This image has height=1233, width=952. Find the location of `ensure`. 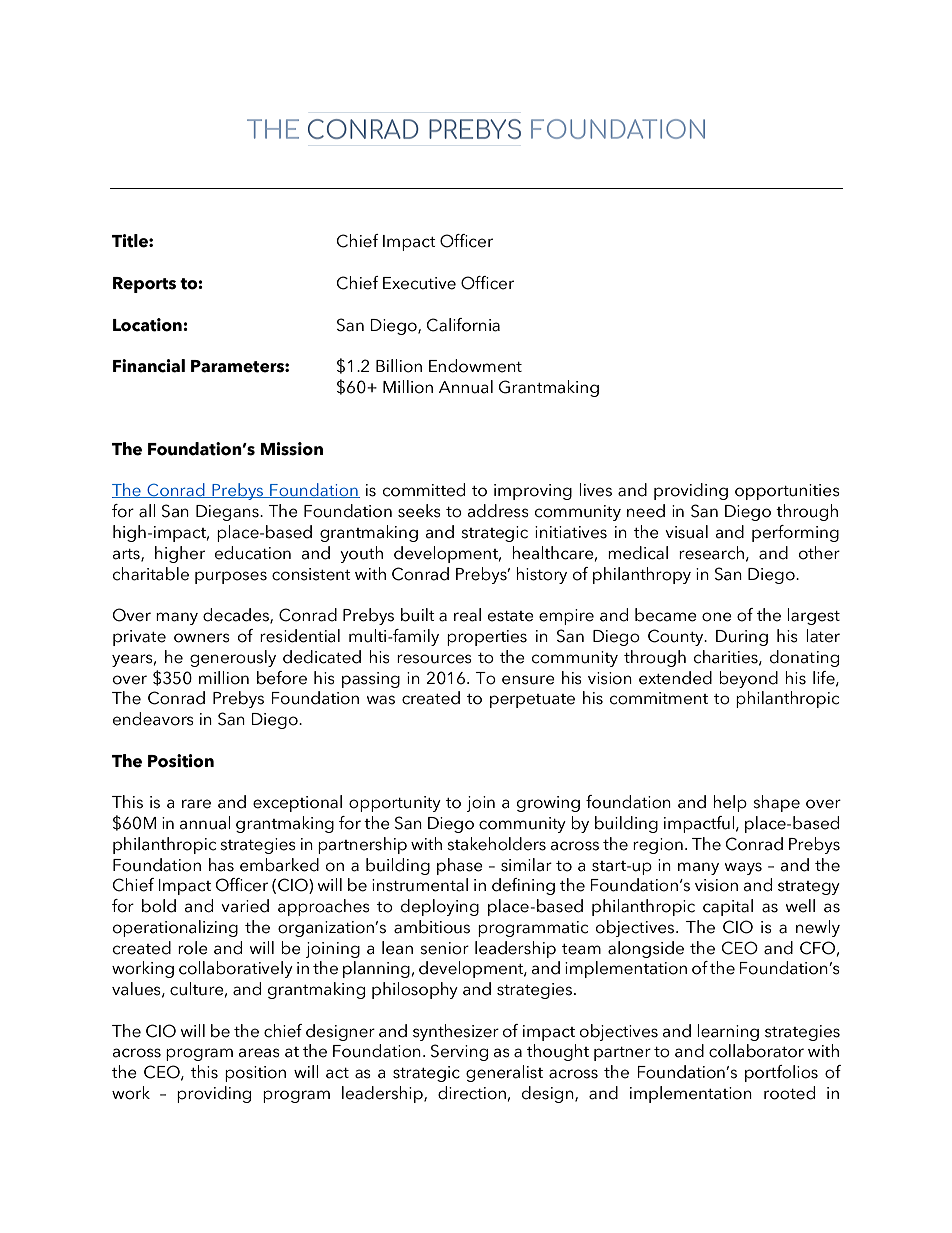

ensure is located at coordinates (528, 680).
